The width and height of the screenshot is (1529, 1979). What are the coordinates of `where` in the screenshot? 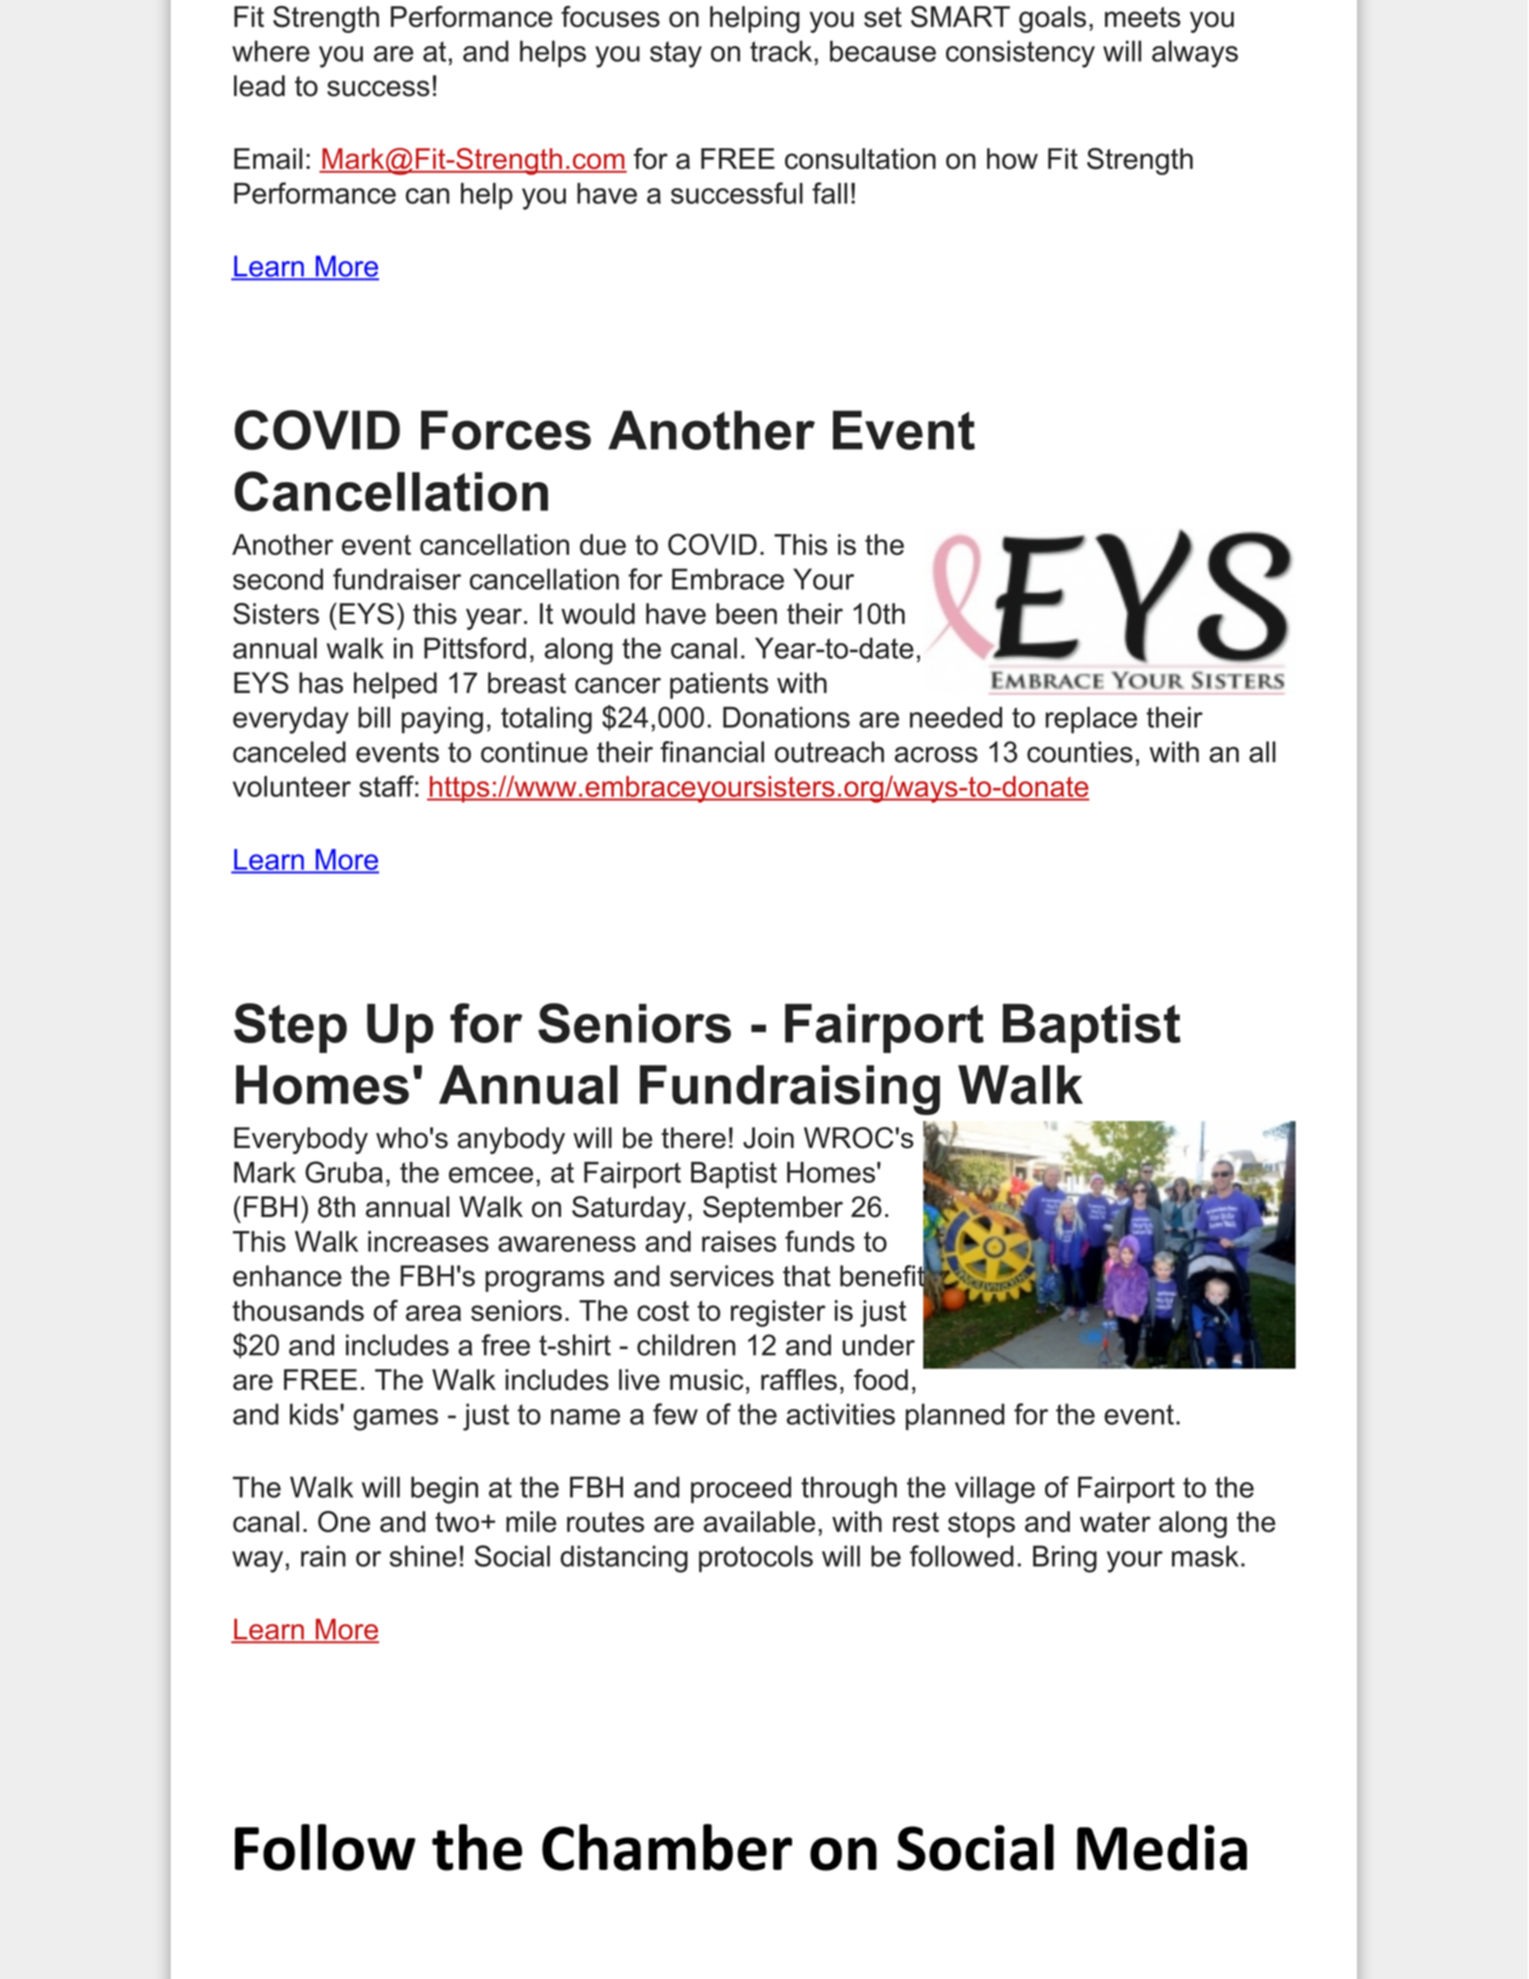 It's located at (271, 51).
